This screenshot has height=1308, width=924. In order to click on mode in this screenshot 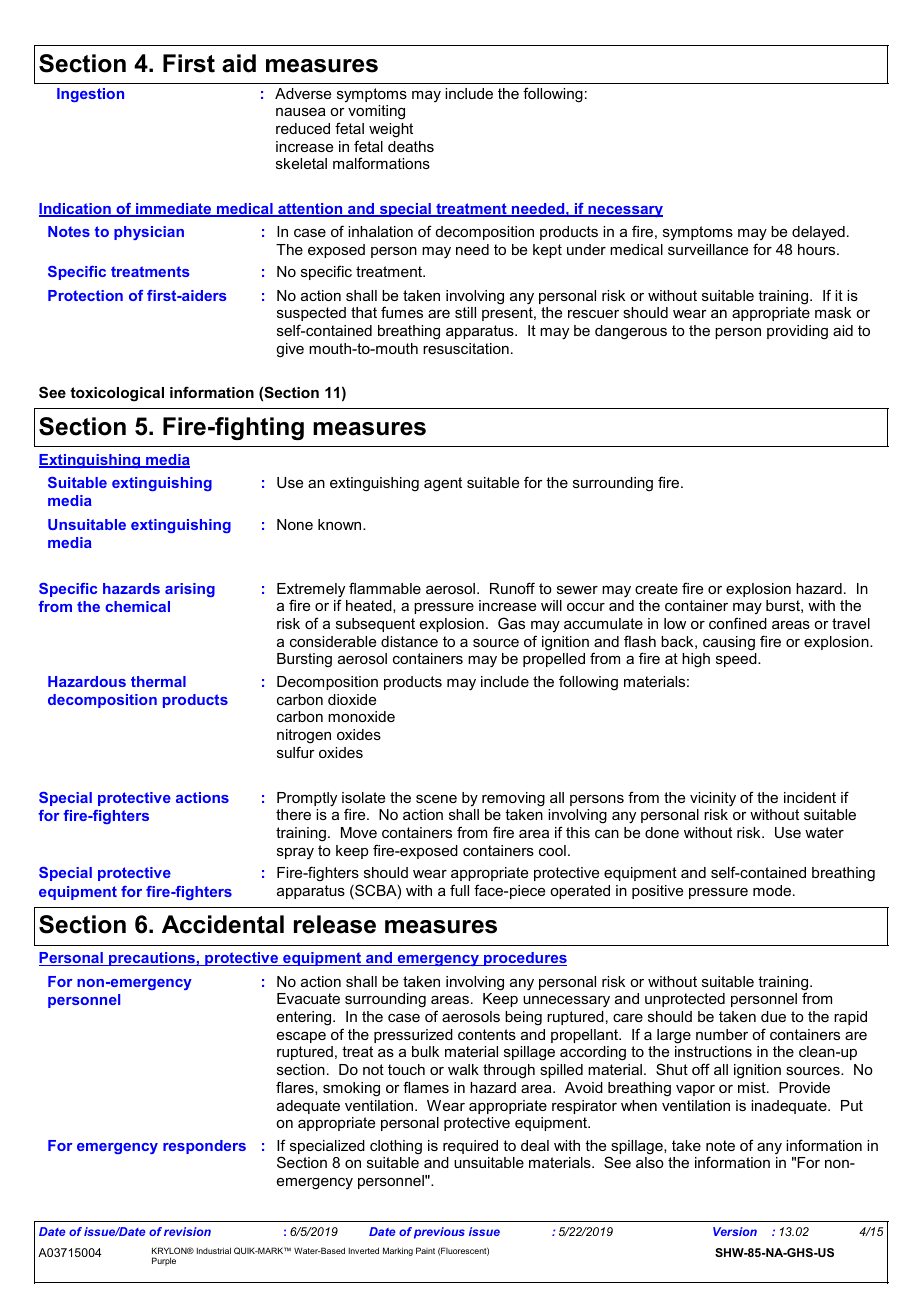, I will do `click(773, 890)`.
